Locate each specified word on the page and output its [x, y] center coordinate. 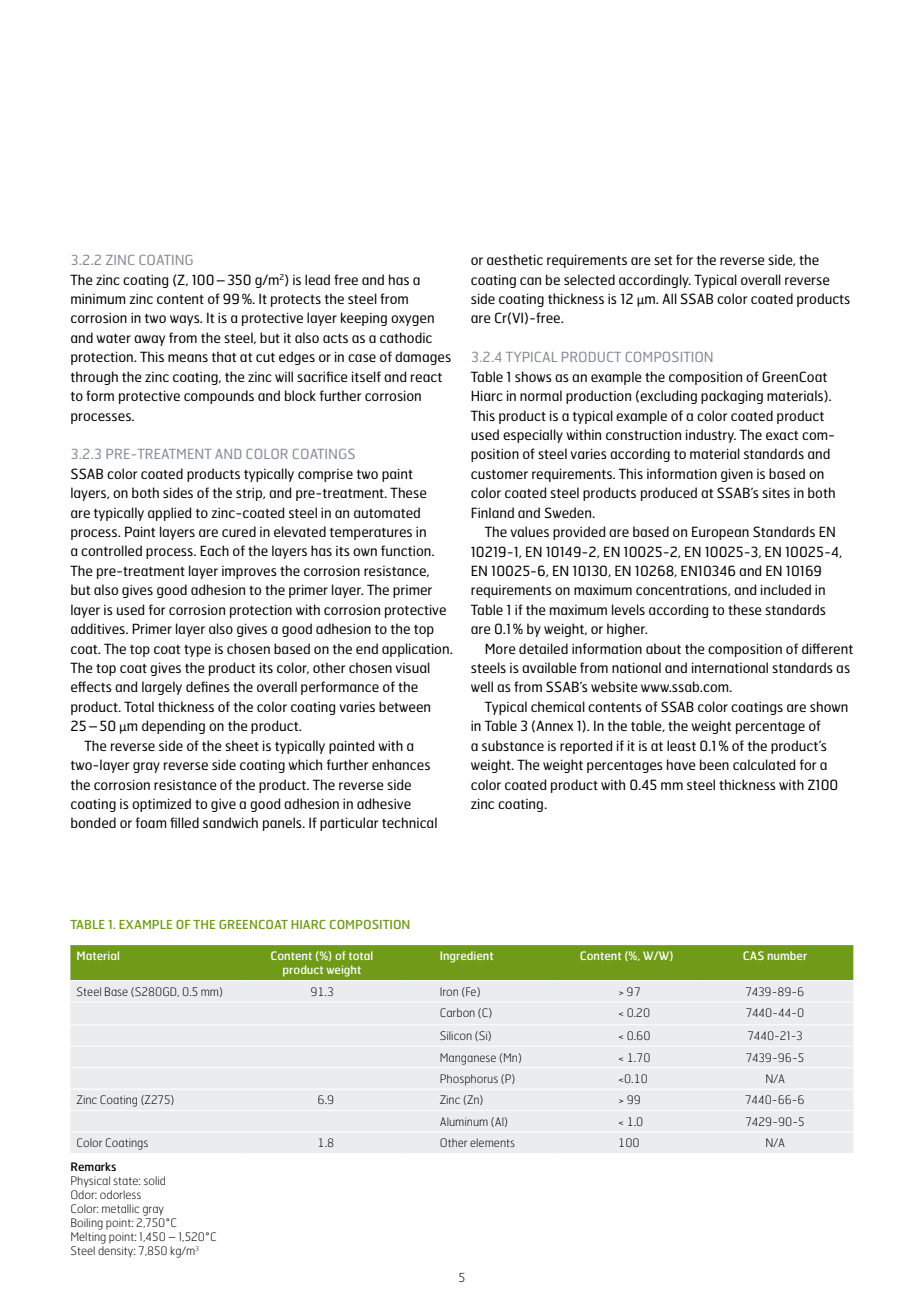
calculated [764, 764]
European [720, 533]
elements [492, 1142]
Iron [449, 992]
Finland [492, 512]
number [787, 955]
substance [513, 745]
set [663, 260]
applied [169, 514]
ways [186, 320]
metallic [121, 1208]
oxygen [412, 320]
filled [184, 822]
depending [173, 727]
